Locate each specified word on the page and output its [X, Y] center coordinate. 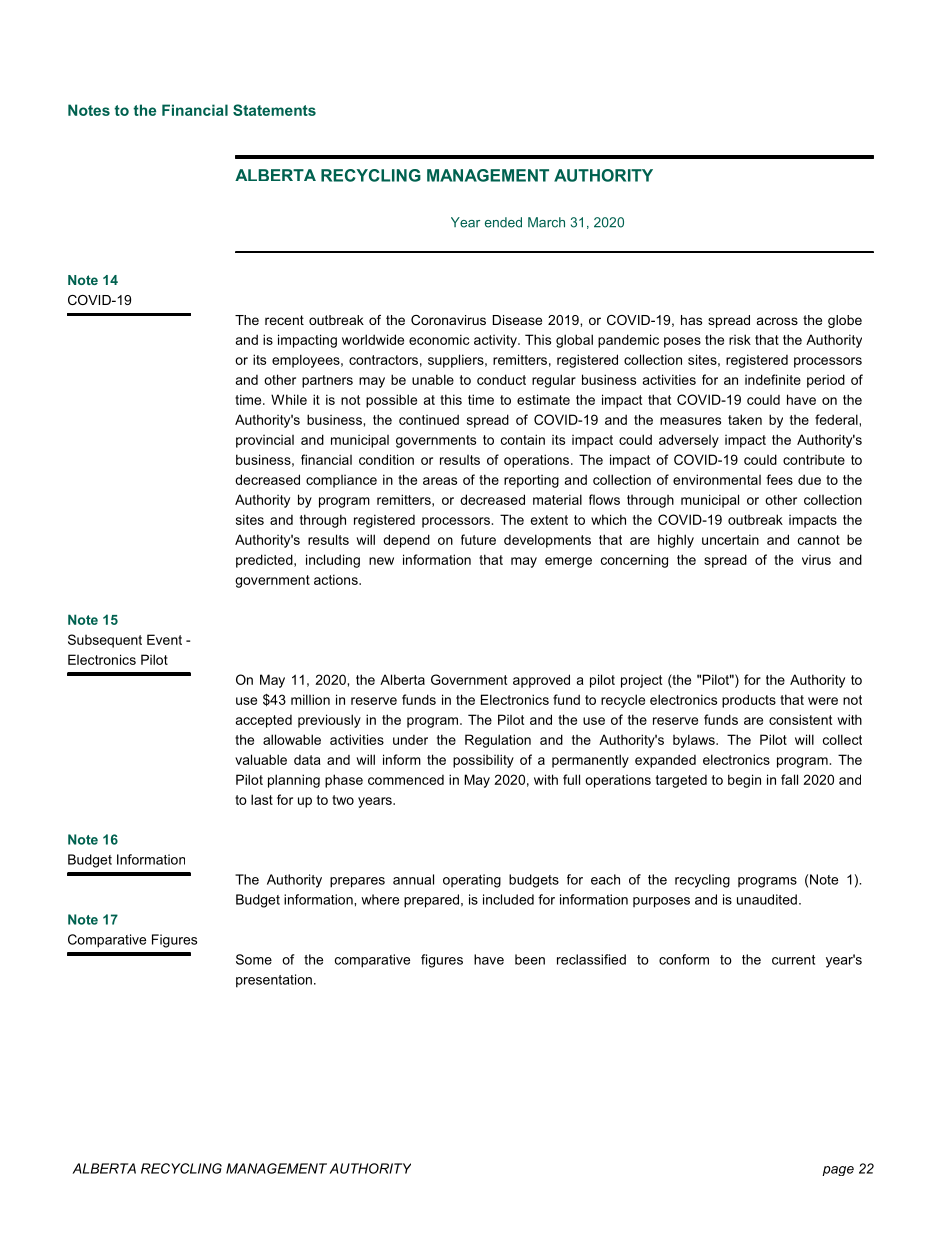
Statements [274, 110]
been [530, 959]
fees [779, 479]
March [546, 222]
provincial [265, 441]
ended [503, 222]
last [262, 799]
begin [744, 781]
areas [440, 481]
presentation [274, 981]
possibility [483, 761]
